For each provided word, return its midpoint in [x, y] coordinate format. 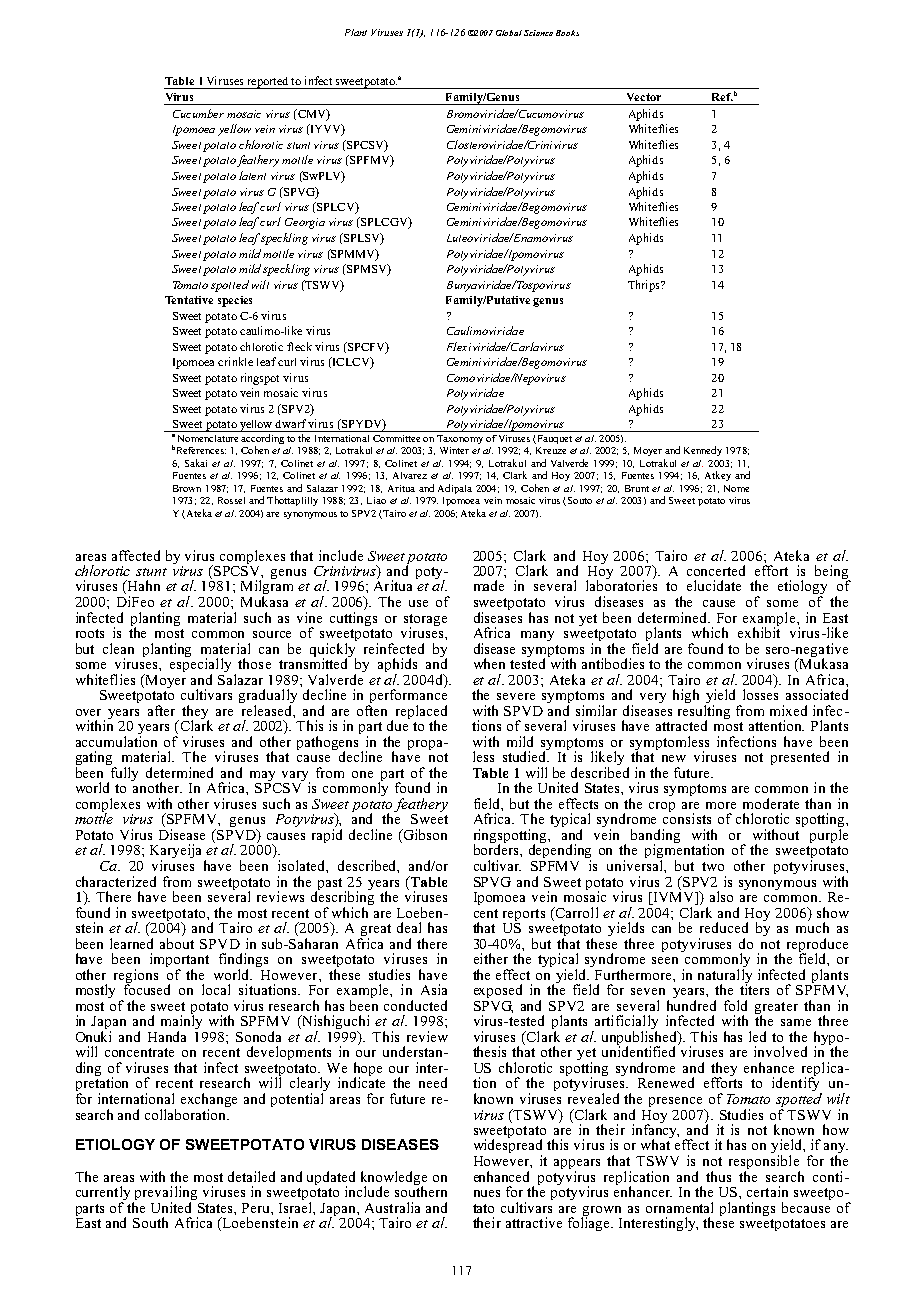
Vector [644, 97]
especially [200, 665]
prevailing [165, 1194]
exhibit [759, 631]
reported [268, 83]
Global [509, 33]
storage [425, 621]
